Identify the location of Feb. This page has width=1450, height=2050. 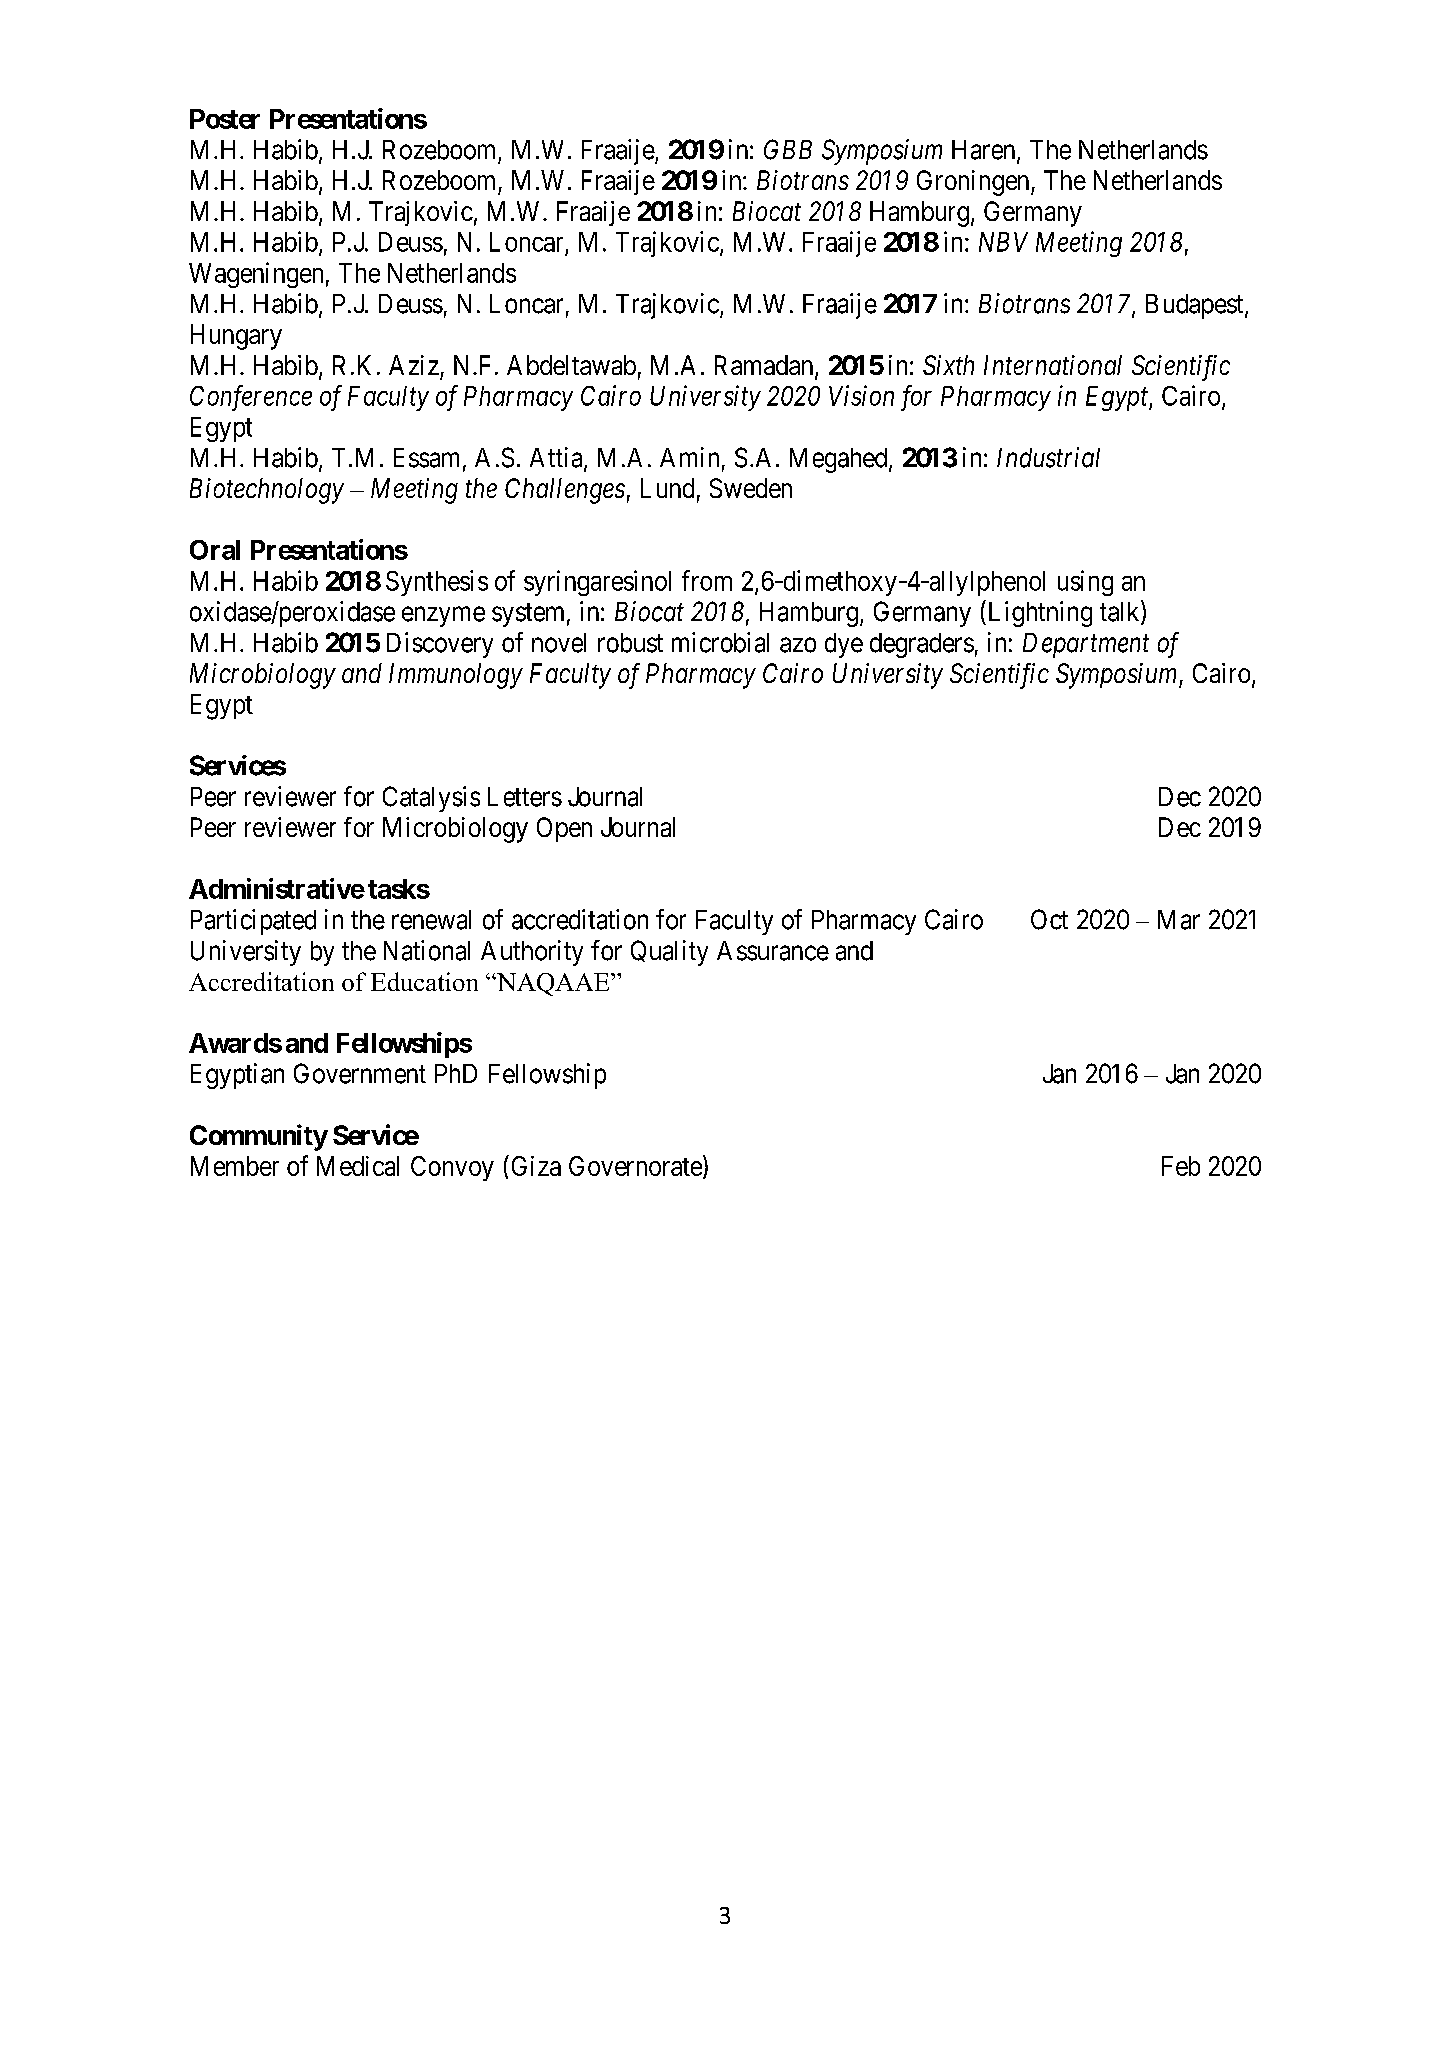
(1181, 1166).
